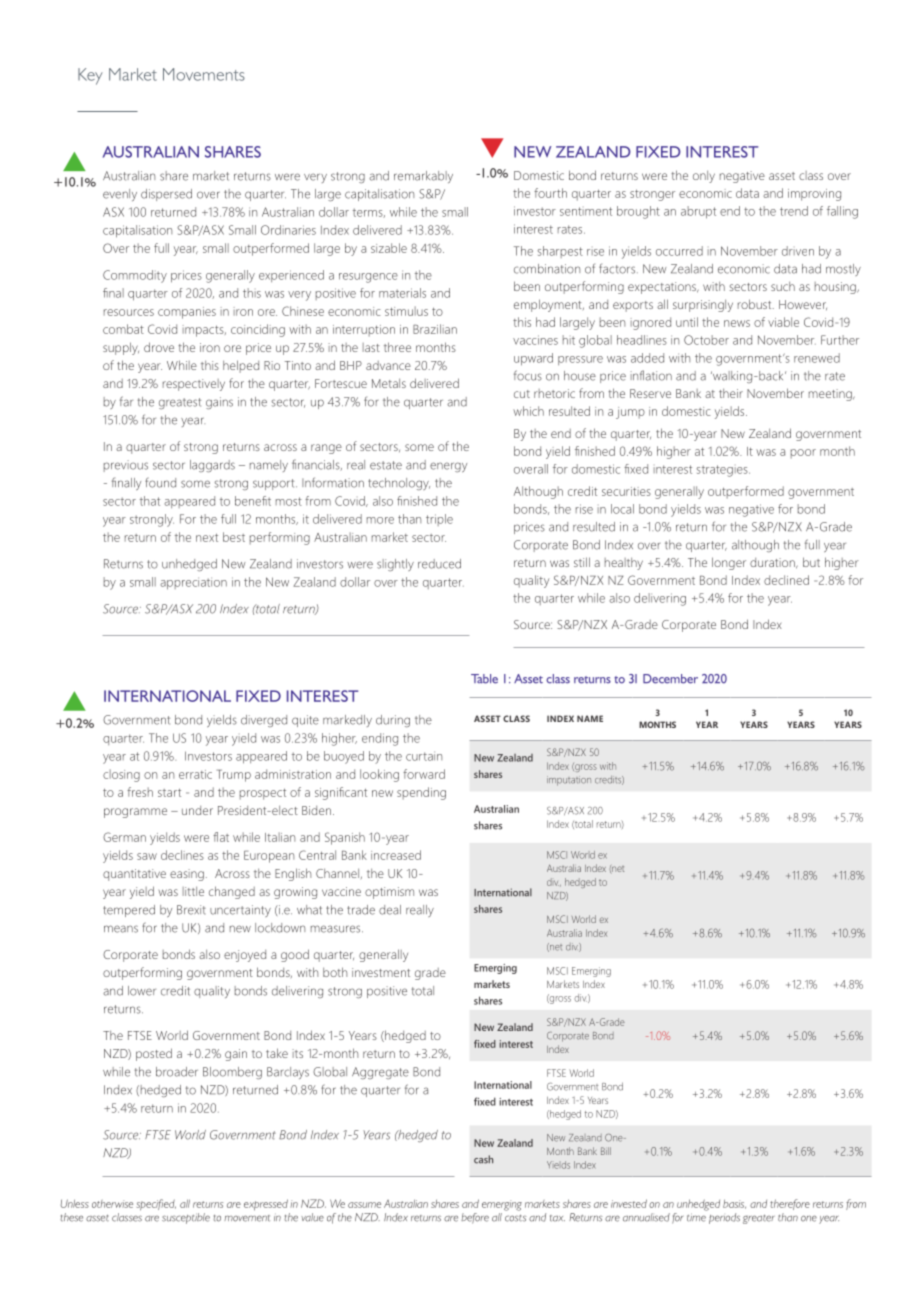 The image size is (924, 1297). What do you see at coordinates (156, 1205) in the document?
I see `specified` at bounding box center [156, 1205].
